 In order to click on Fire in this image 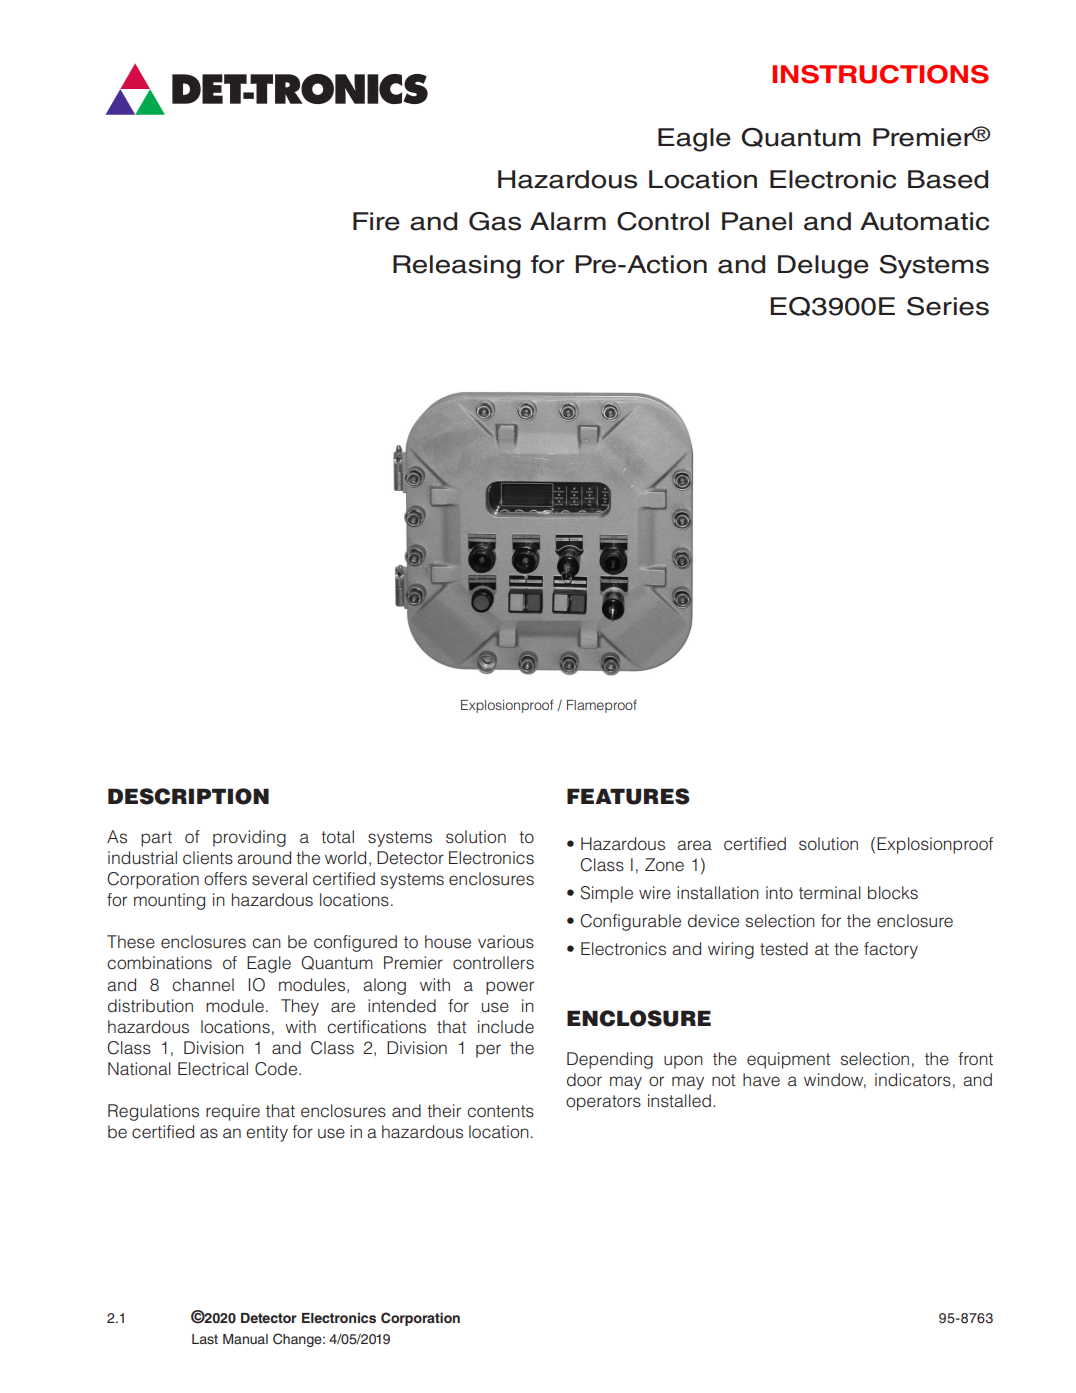, I will do `click(376, 221)`.
